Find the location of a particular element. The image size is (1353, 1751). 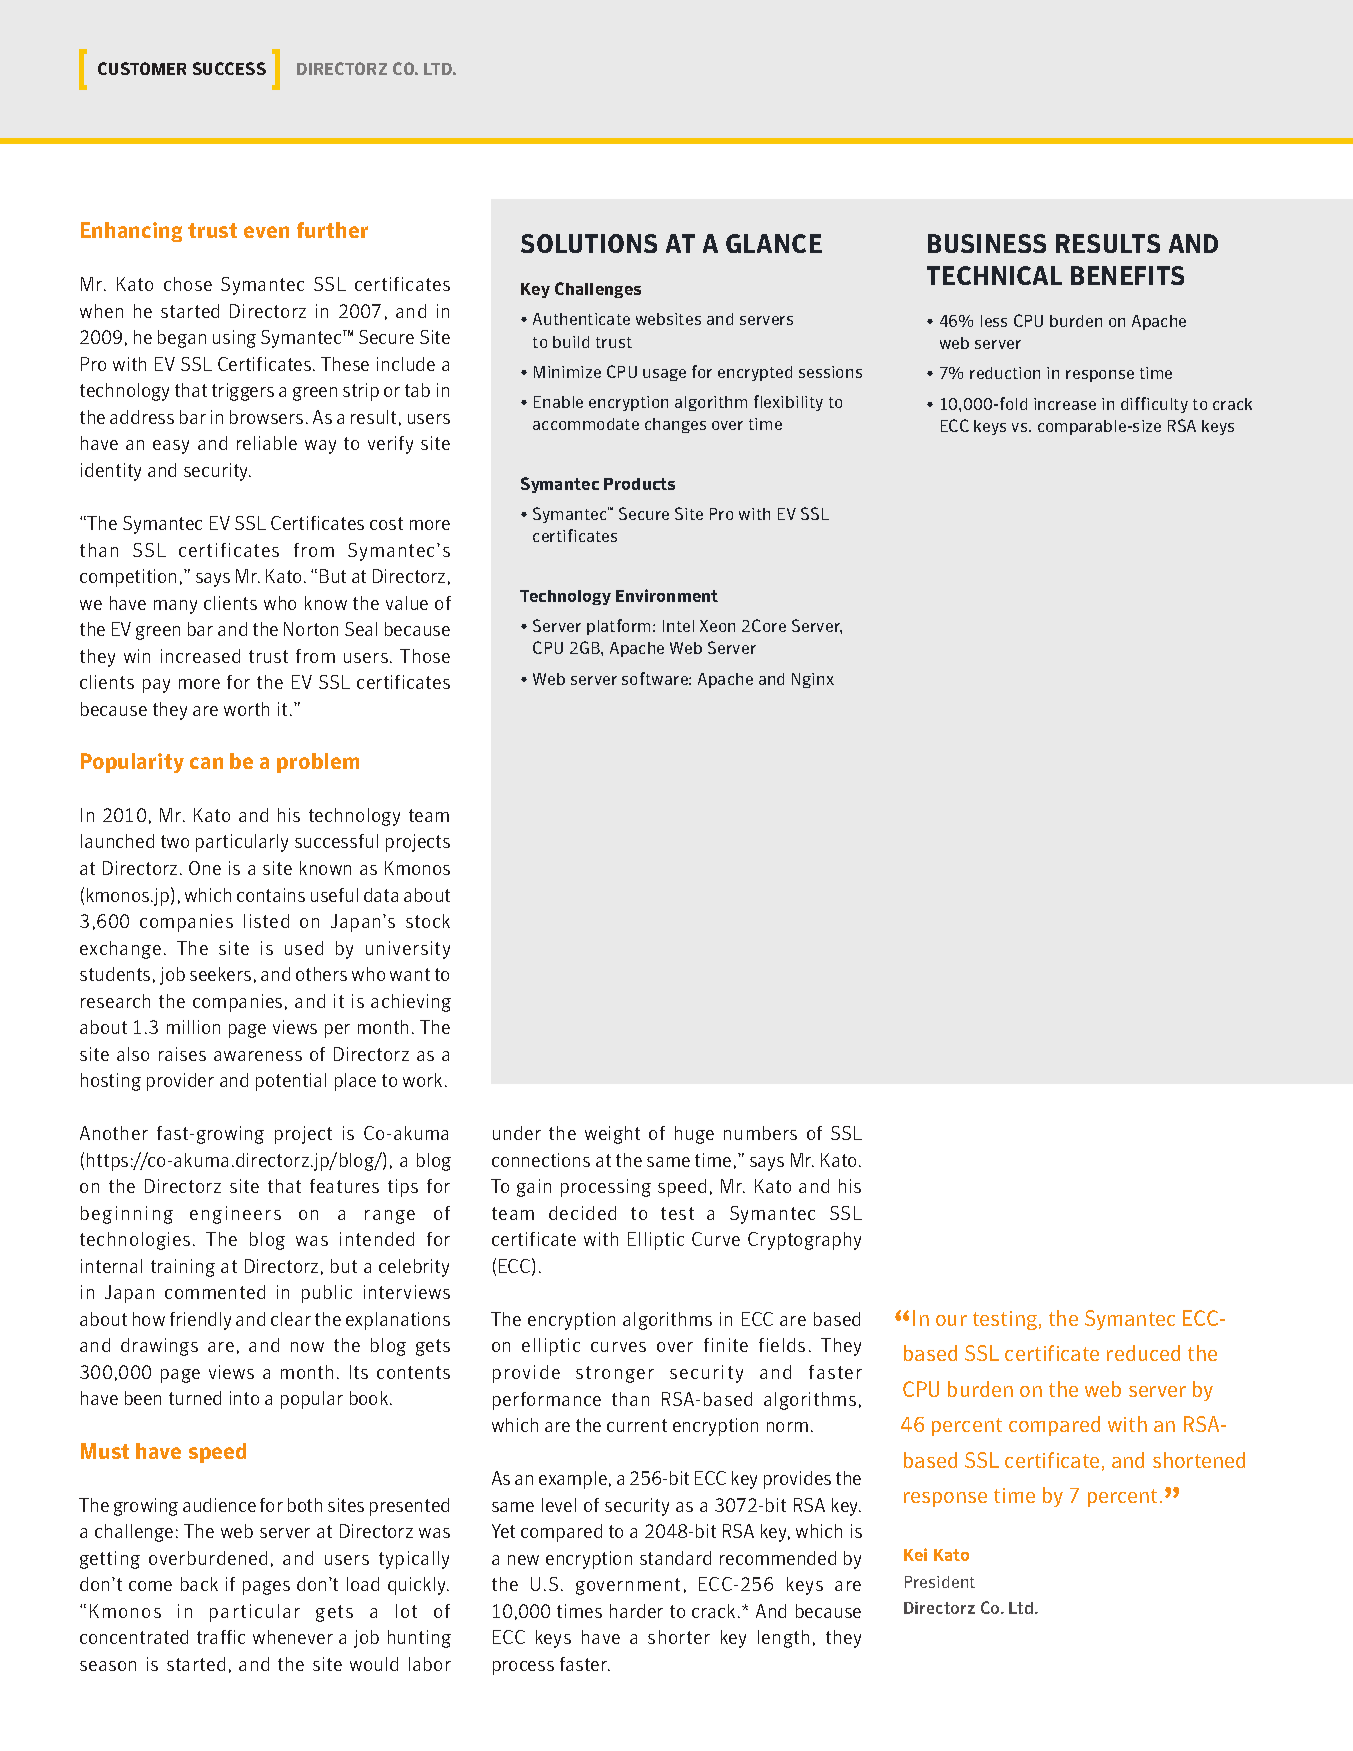

Nginx is located at coordinates (813, 680).
